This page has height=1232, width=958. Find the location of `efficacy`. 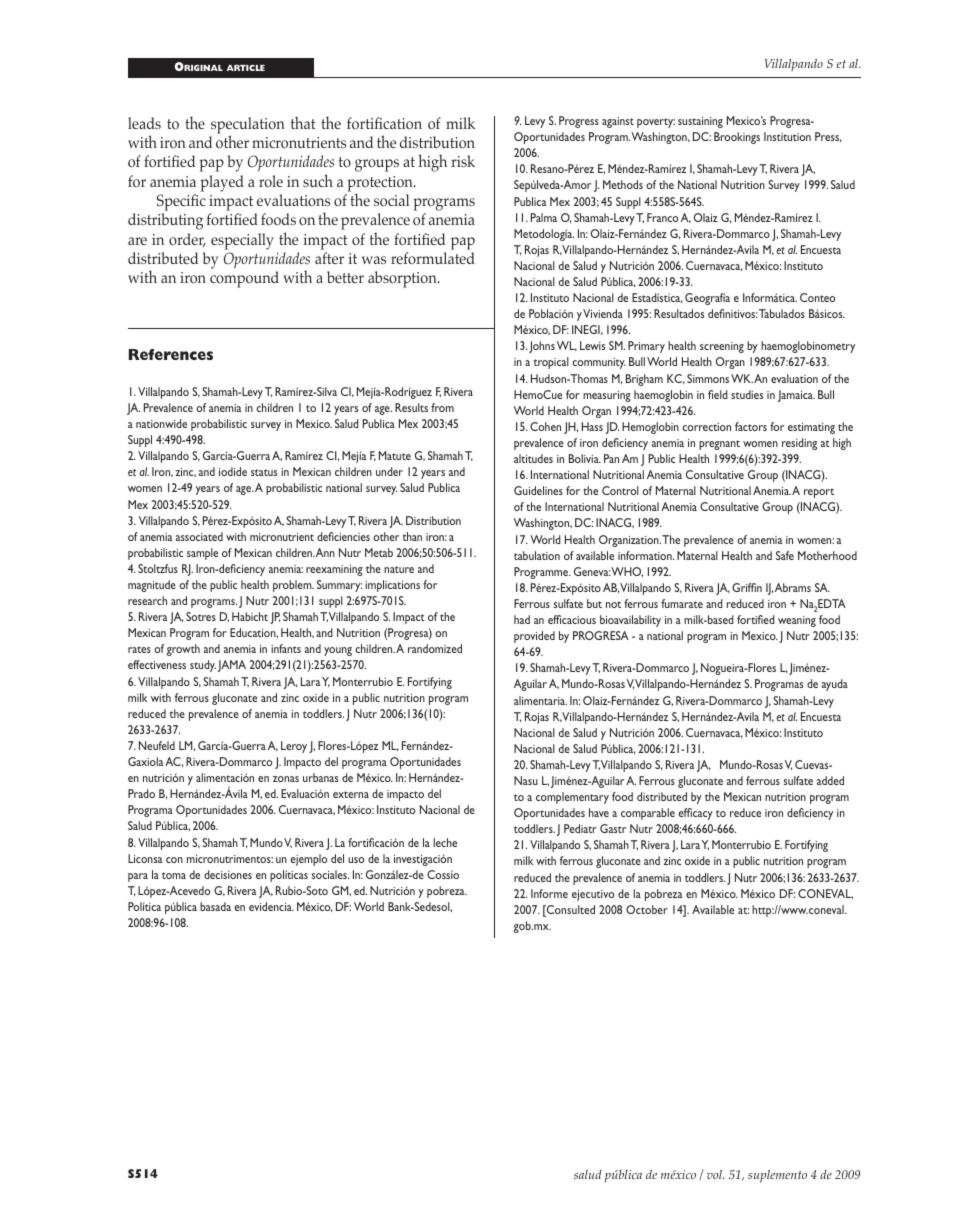

efficacy is located at coordinates (696, 814).
